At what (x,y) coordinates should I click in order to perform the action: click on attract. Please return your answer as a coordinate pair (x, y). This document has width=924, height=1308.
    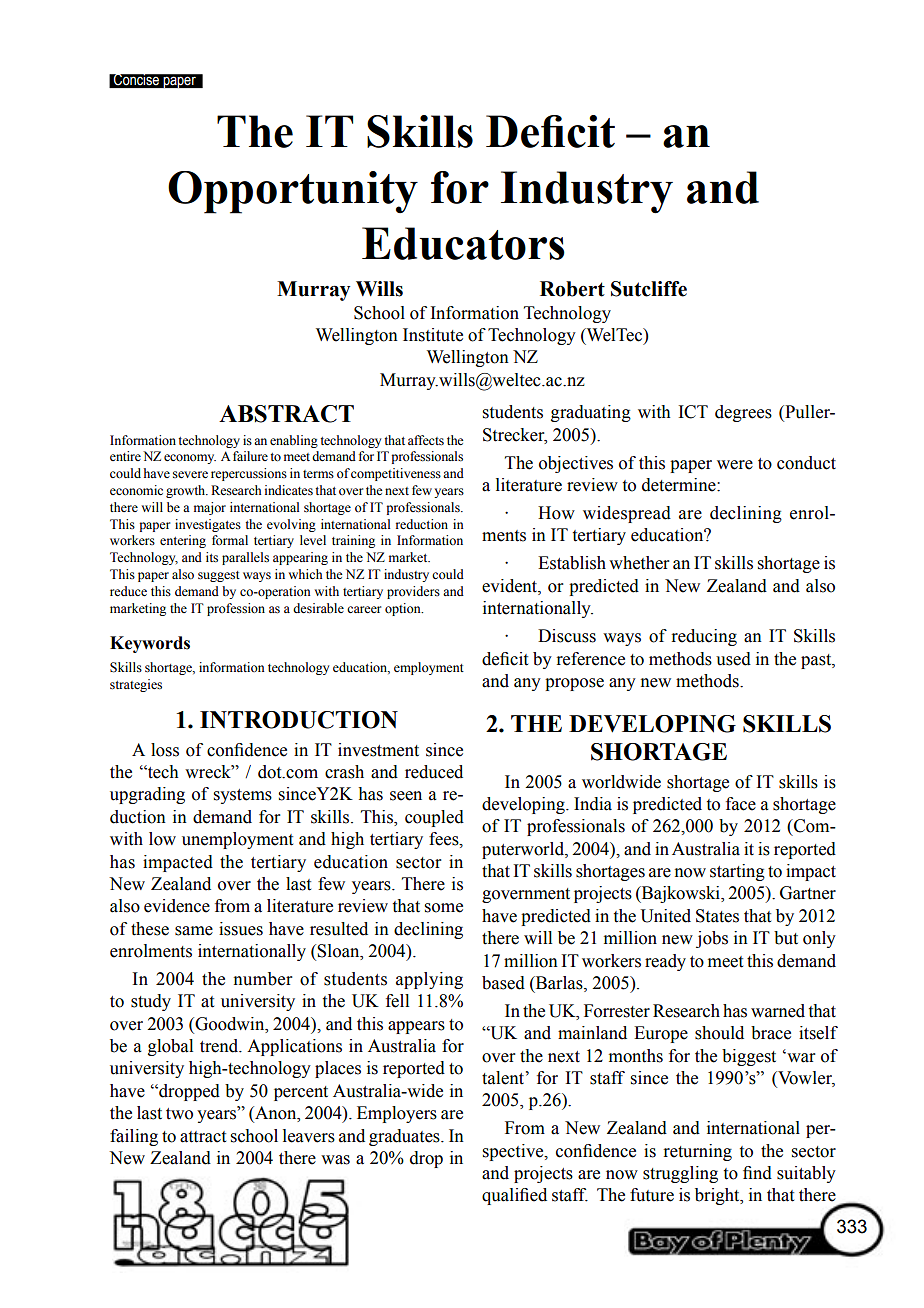
    Looking at the image, I should click on (203, 1137).
